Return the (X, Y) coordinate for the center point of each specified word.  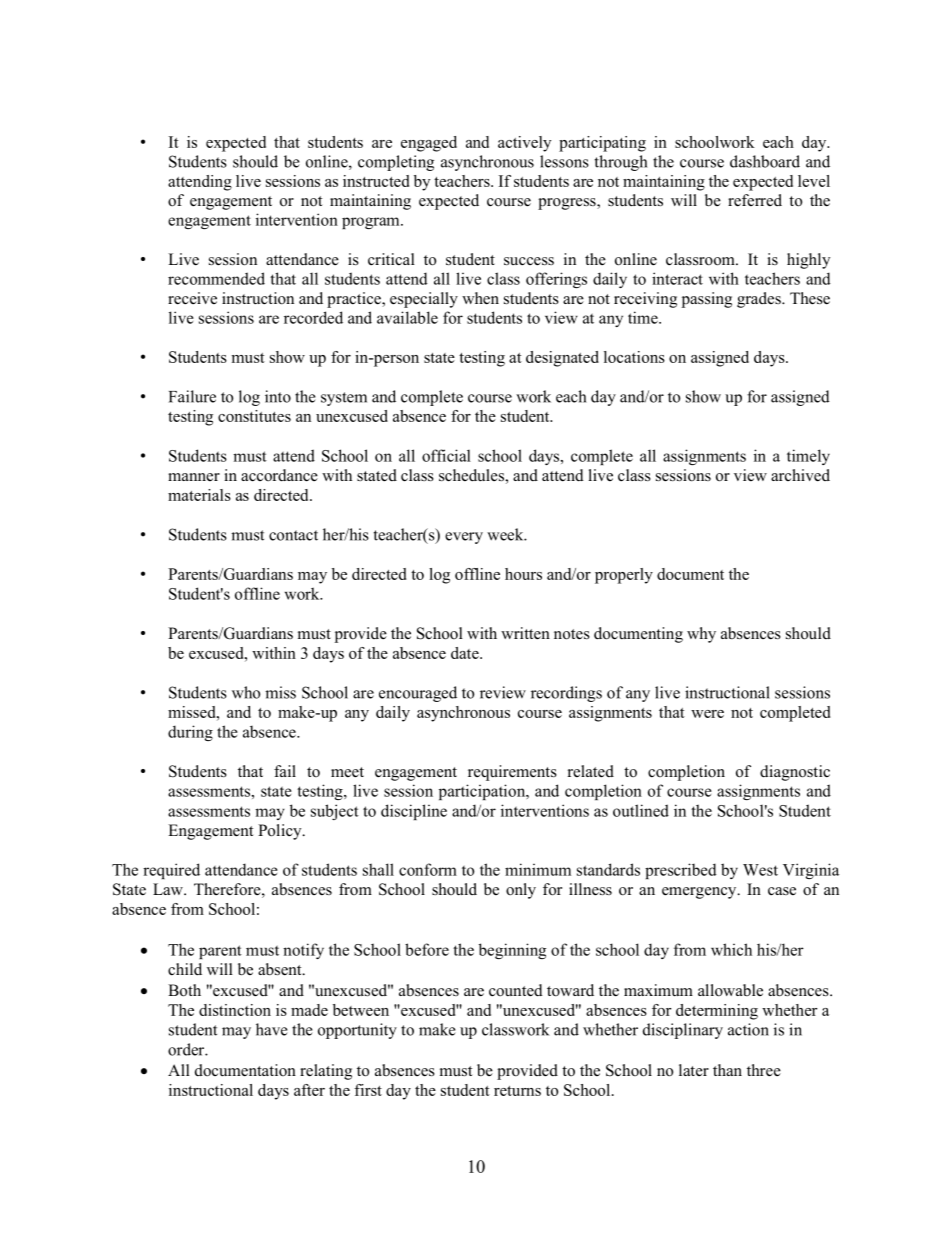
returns (517, 1091)
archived (800, 475)
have (272, 1029)
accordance (279, 475)
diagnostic (795, 773)
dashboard (765, 161)
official (446, 455)
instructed (376, 181)
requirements (512, 773)
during (190, 733)
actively (524, 144)
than (727, 1070)
